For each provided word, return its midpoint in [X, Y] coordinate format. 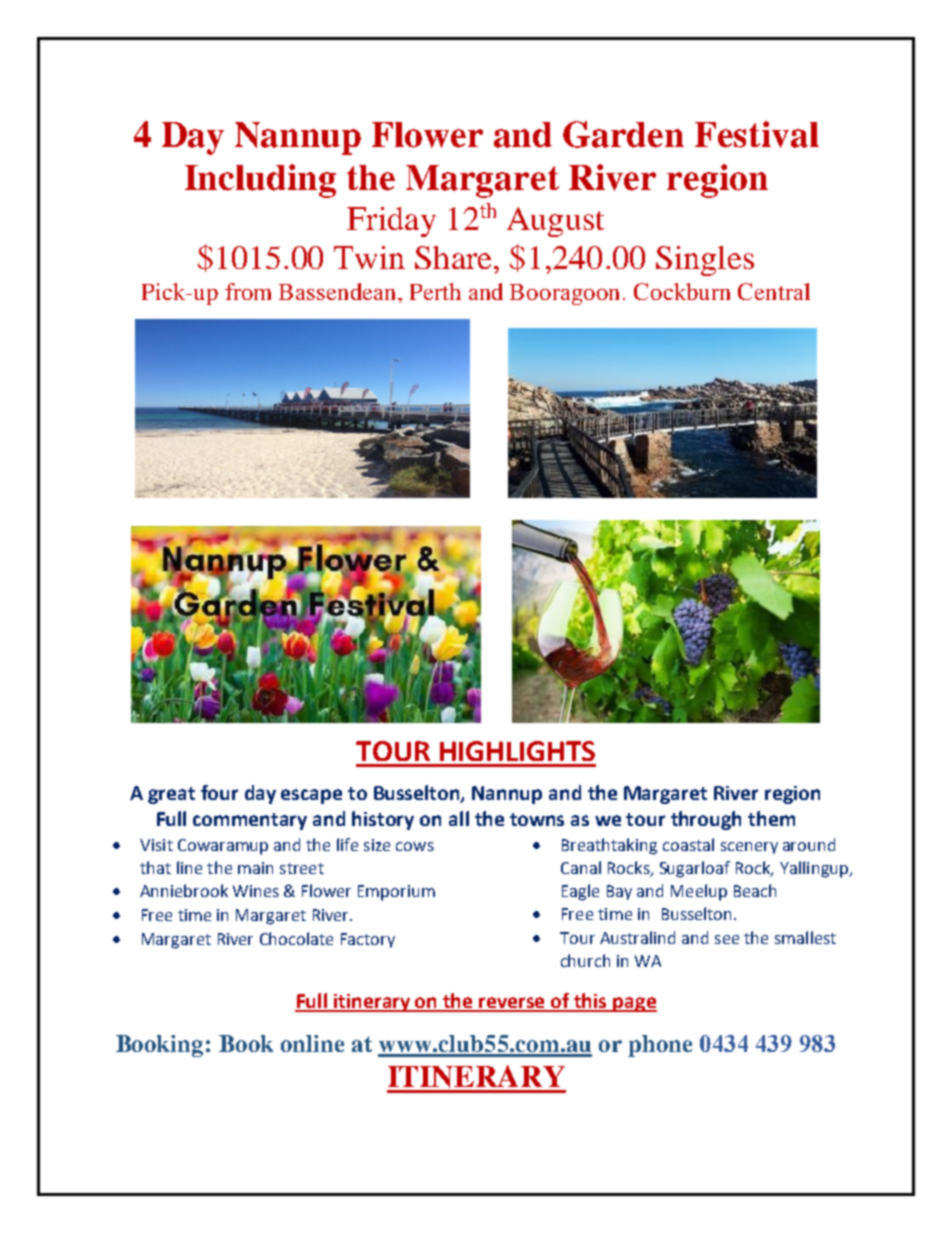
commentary [250, 821]
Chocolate [296, 938]
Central [774, 291]
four [219, 792]
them [771, 818]
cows [415, 846]
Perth [435, 291]
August [555, 222]
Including [260, 181]
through [706, 820]
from [248, 291]
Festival [757, 134]
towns [537, 819]
